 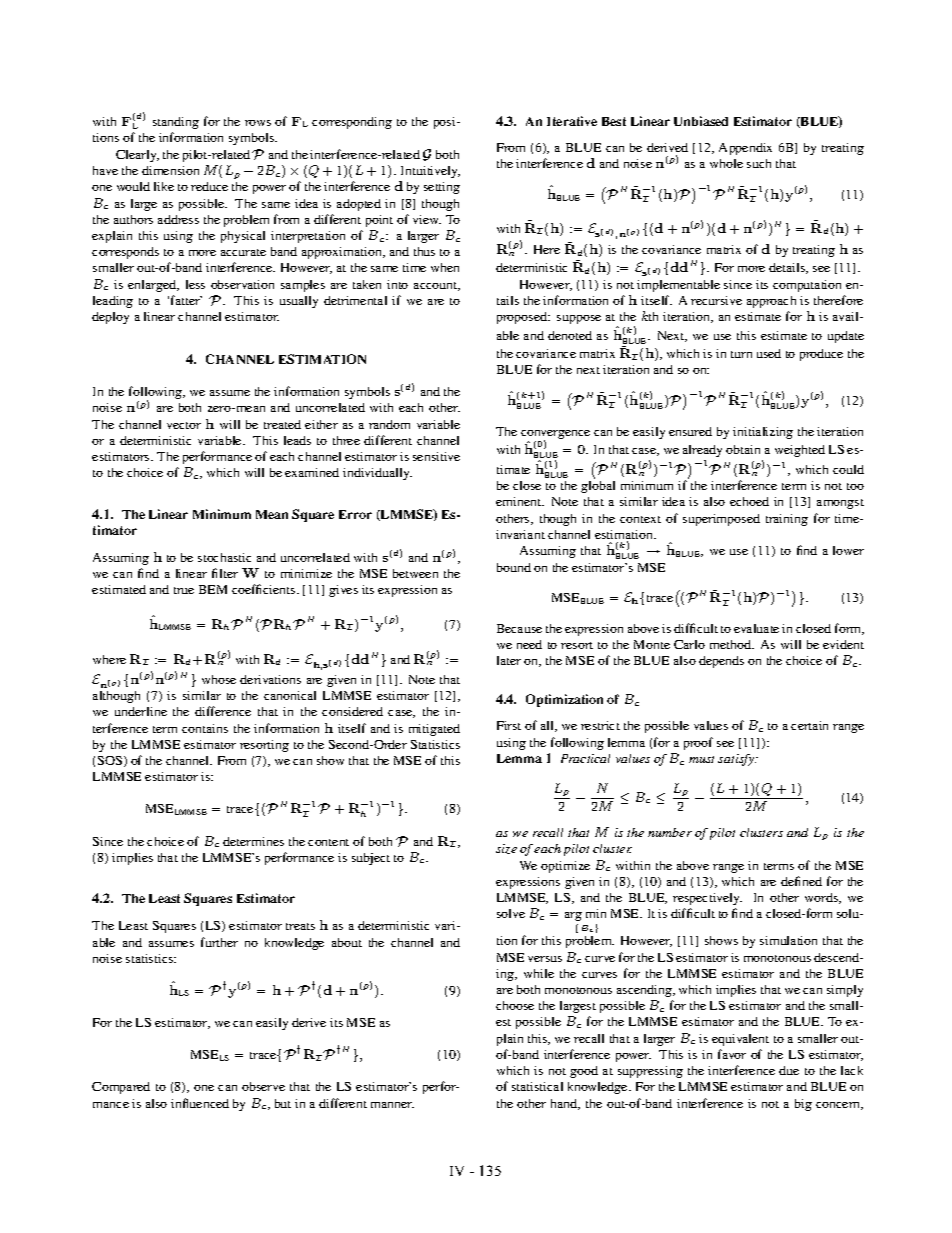 What do you see at coordinates (509, 725) in the page?
I see `First` at bounding box center [509, 725].
